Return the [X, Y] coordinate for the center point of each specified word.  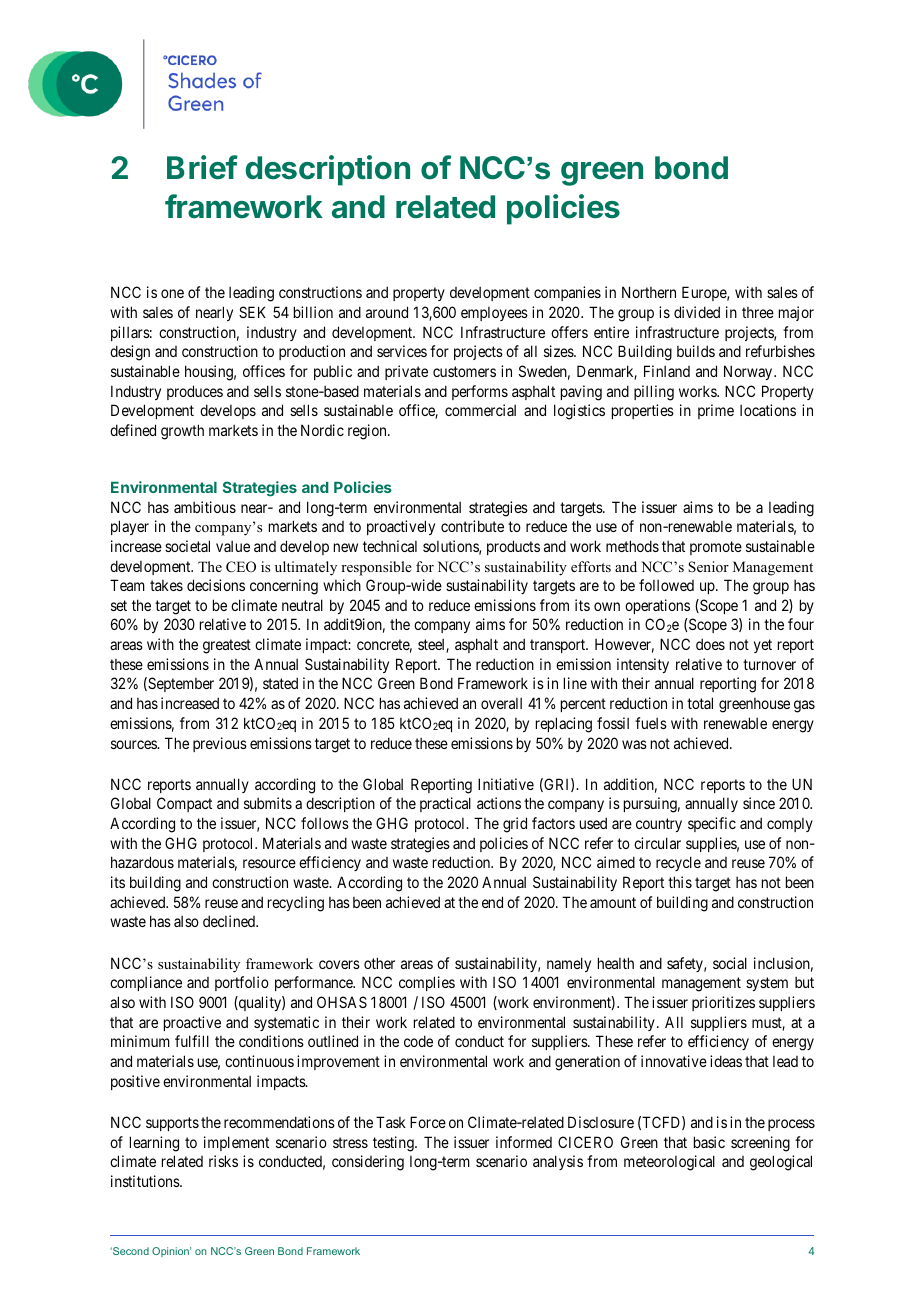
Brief [202, 167]
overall [501, 703]
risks [223, 1161]
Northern [649, 292]
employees [494, 314]
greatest [227, 646]
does [710, 644]
